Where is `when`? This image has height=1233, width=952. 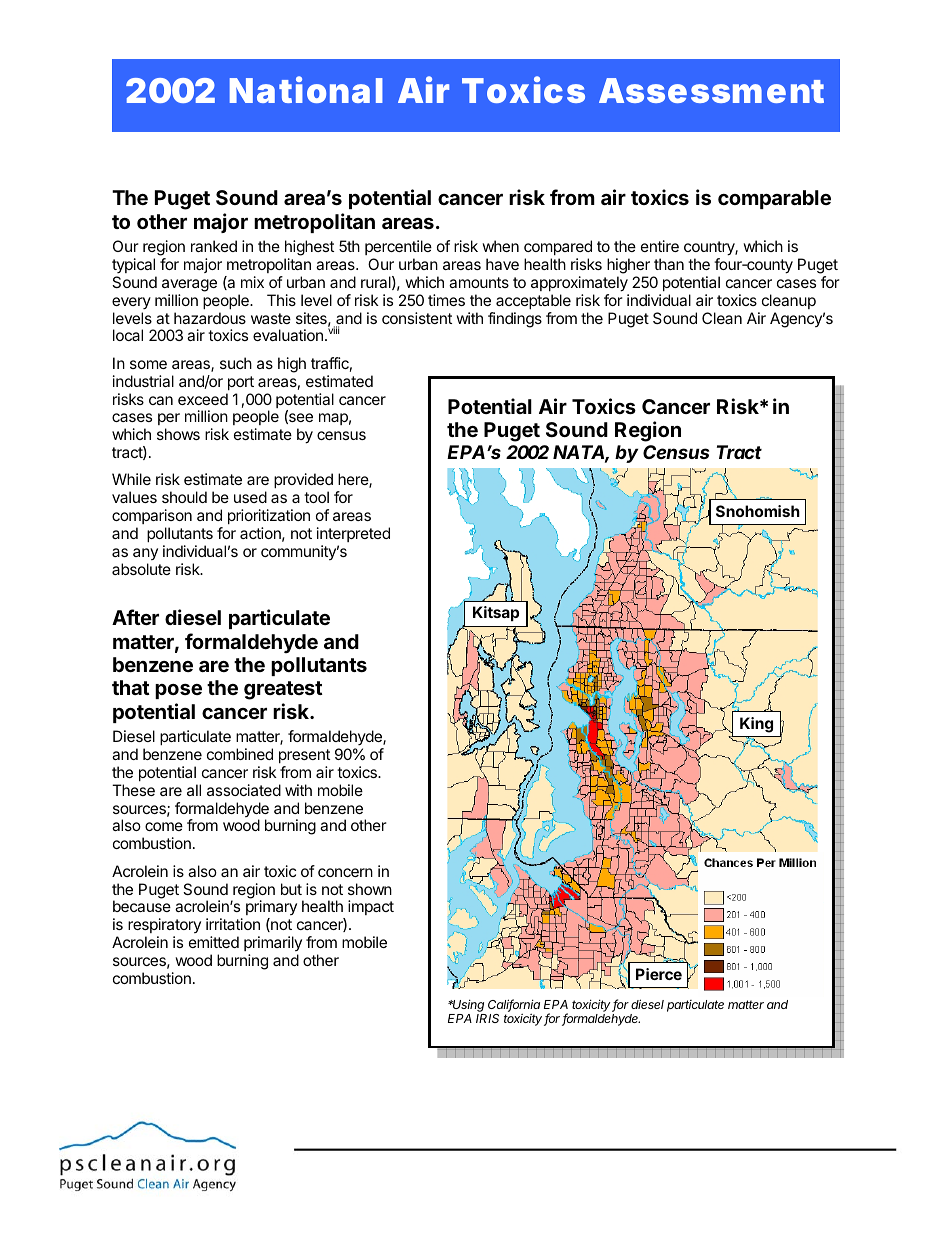
when is located at coordinates (500, 246).
